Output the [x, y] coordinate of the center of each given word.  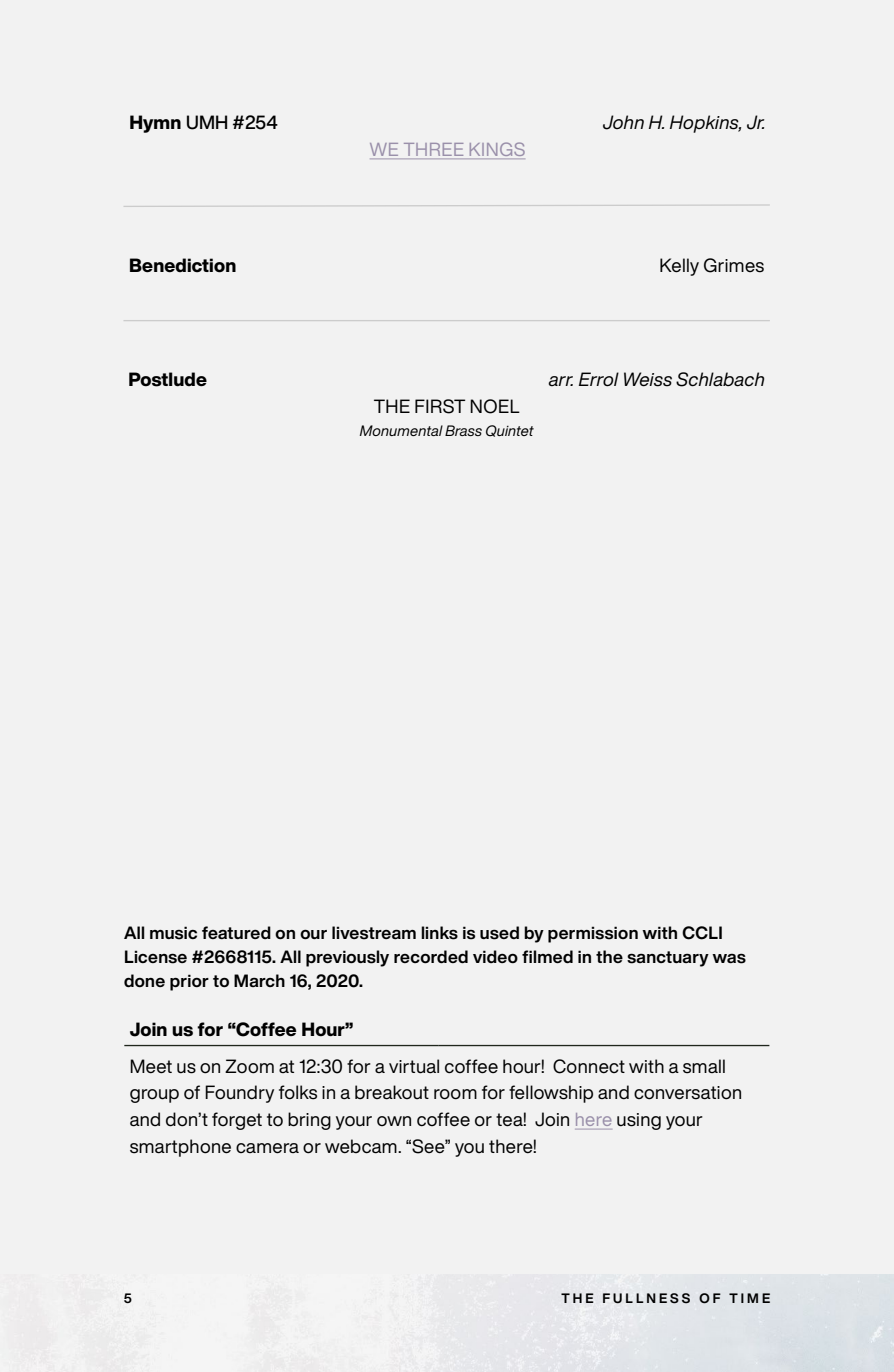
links [439, 933]
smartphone [180, 1148]
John [623, 122]
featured [236, 932]
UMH [207, 122]
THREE [433, 151]
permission [593, 934]
